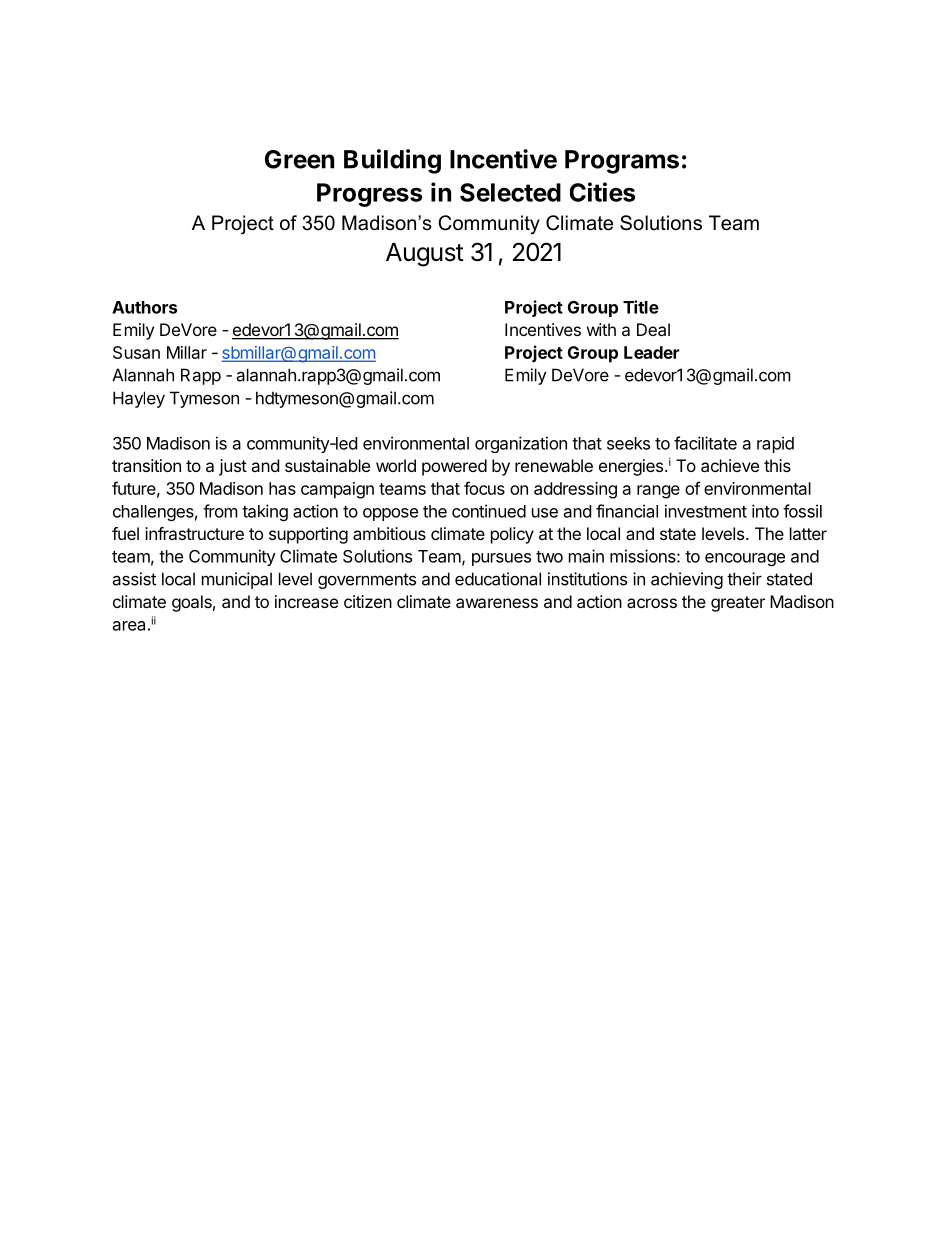 This screenshot has height=1233, width=952. I want to click on Hayley, so click(139, 399).
